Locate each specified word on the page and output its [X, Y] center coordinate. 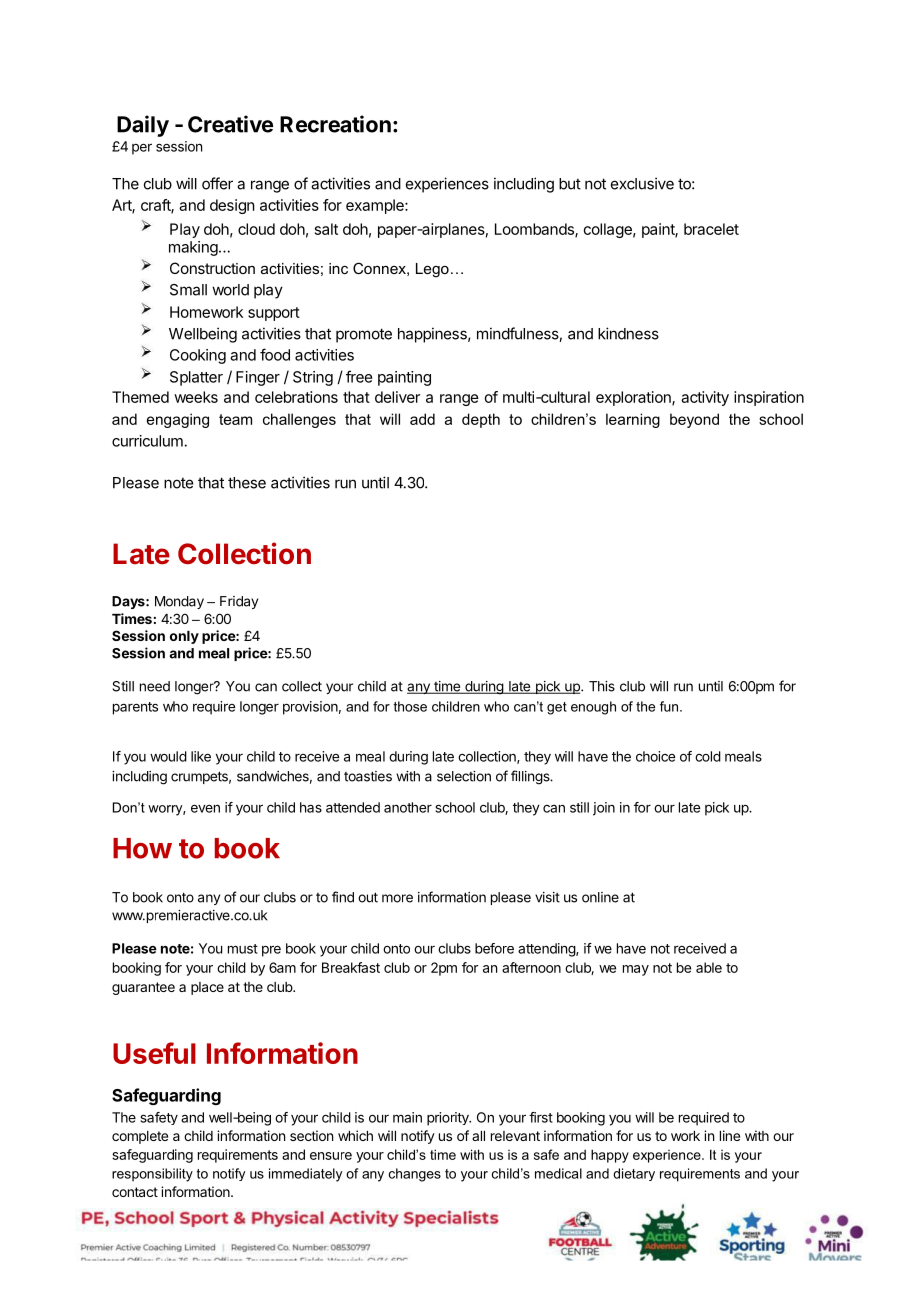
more [397, 898]
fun [669, 706]
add [422, 419]
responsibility [152, 1175]
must [243, 949]
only [184, 637]
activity [705, 398]
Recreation [335, 124]
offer [217, 183]
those [410, 706]
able [709, 967]
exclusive [642, 183]
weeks [196, 397]
